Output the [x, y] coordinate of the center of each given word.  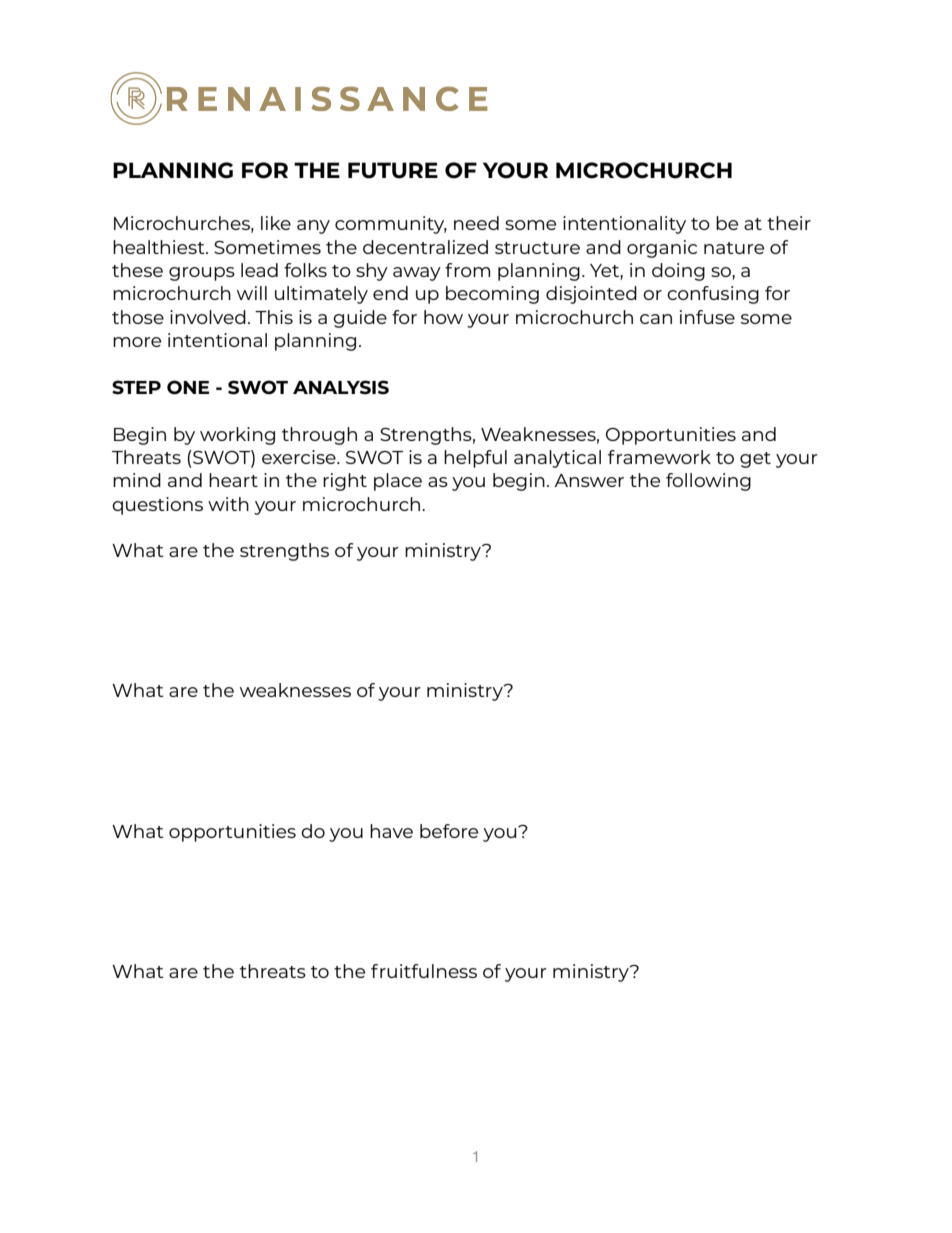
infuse [707, 317]
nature [734, 248]
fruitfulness [424, 971]
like [276, 223]
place [398, 482]
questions [157, 506]
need [476, 223]
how [443, 317]
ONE [188, 387]
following [708, 482]
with [228, 504]
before [449, 831]
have [391, 831]
